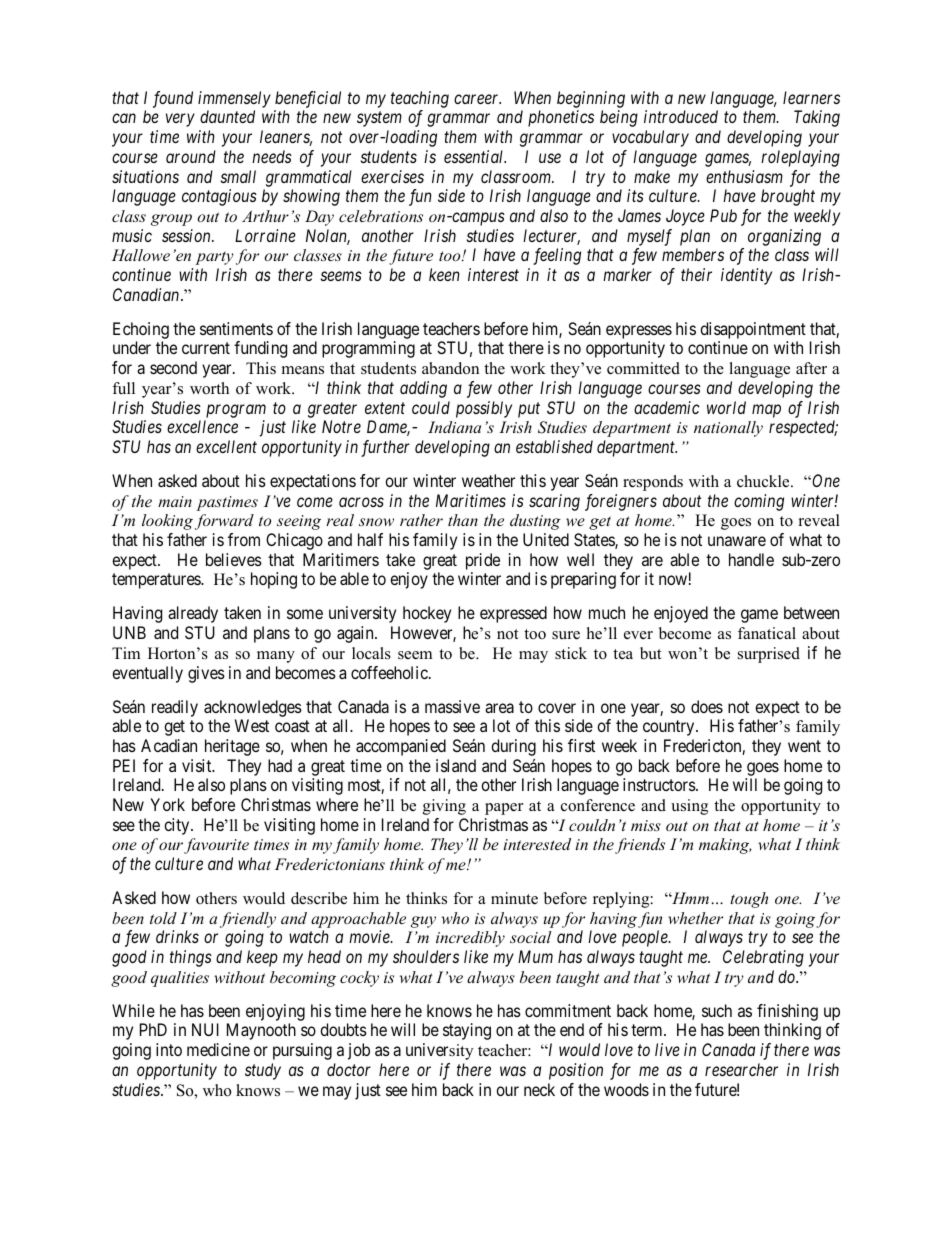  Describe the element at coordinates (218, 1049) in the screenshot. I see `medicine` at that location.
